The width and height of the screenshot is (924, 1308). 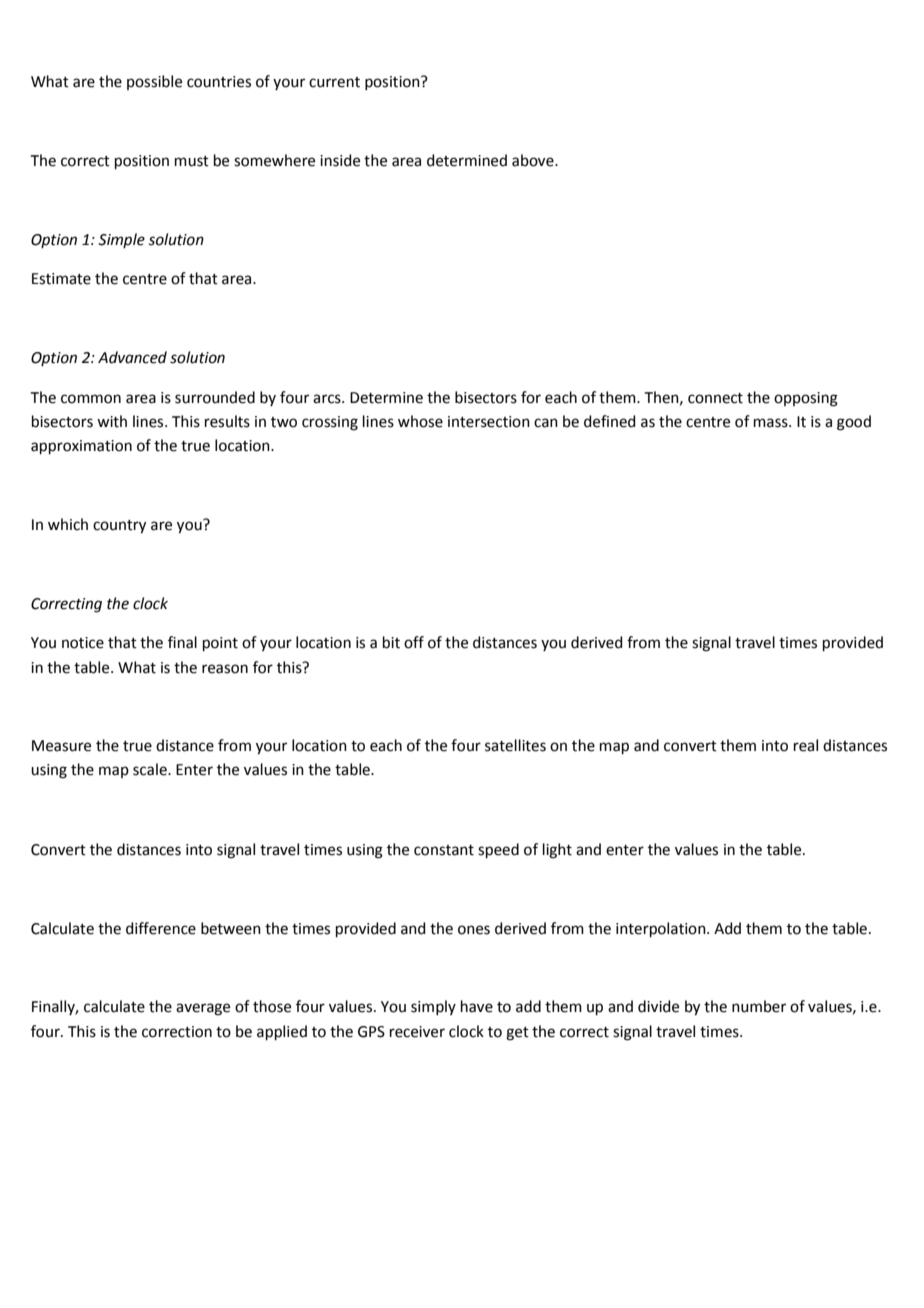 I want to click on have, so click(x=477, y=1006).
